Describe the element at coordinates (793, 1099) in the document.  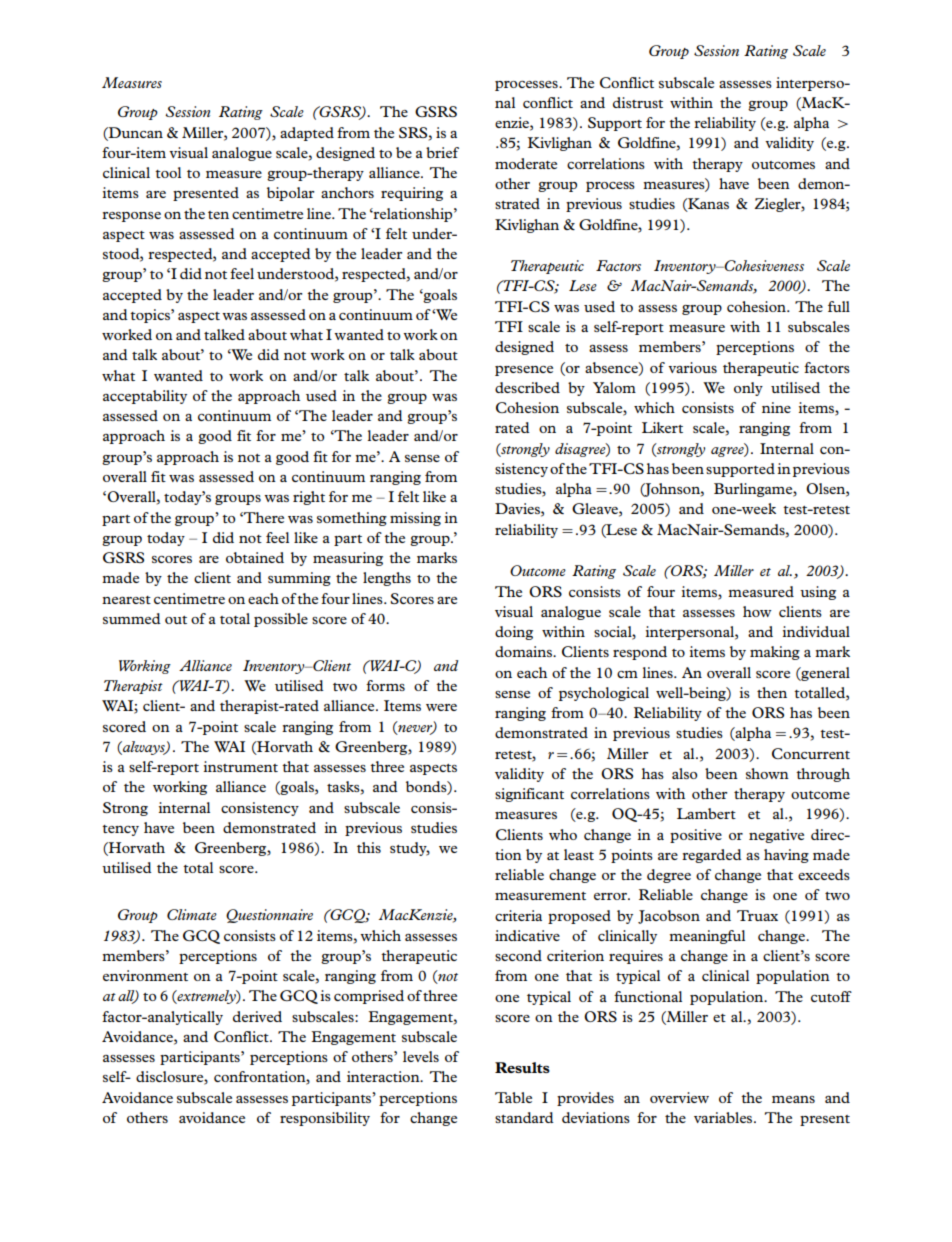
I see `means` at that location.
